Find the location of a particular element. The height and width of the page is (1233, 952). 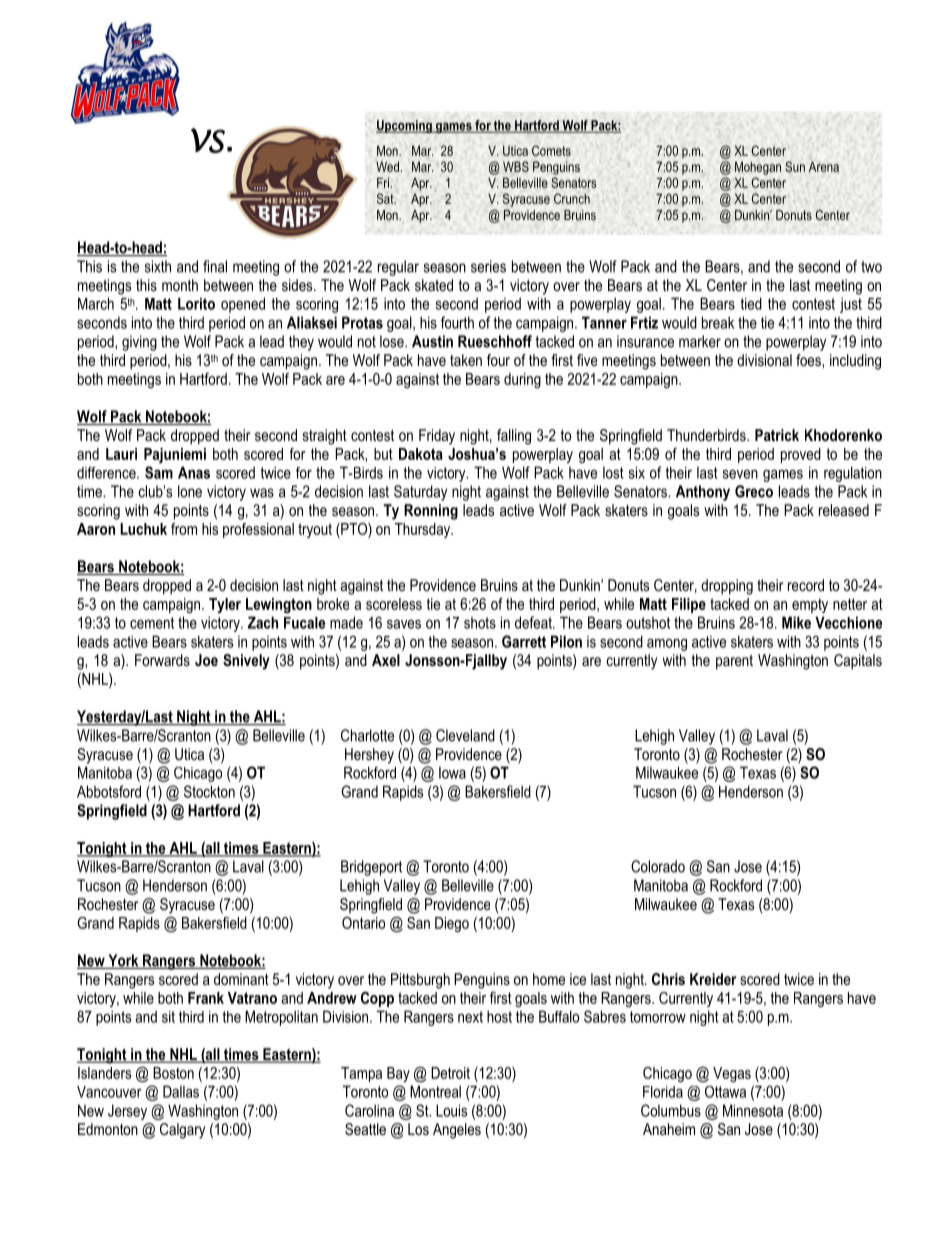

Mike is located at coordinates (796, 622).
